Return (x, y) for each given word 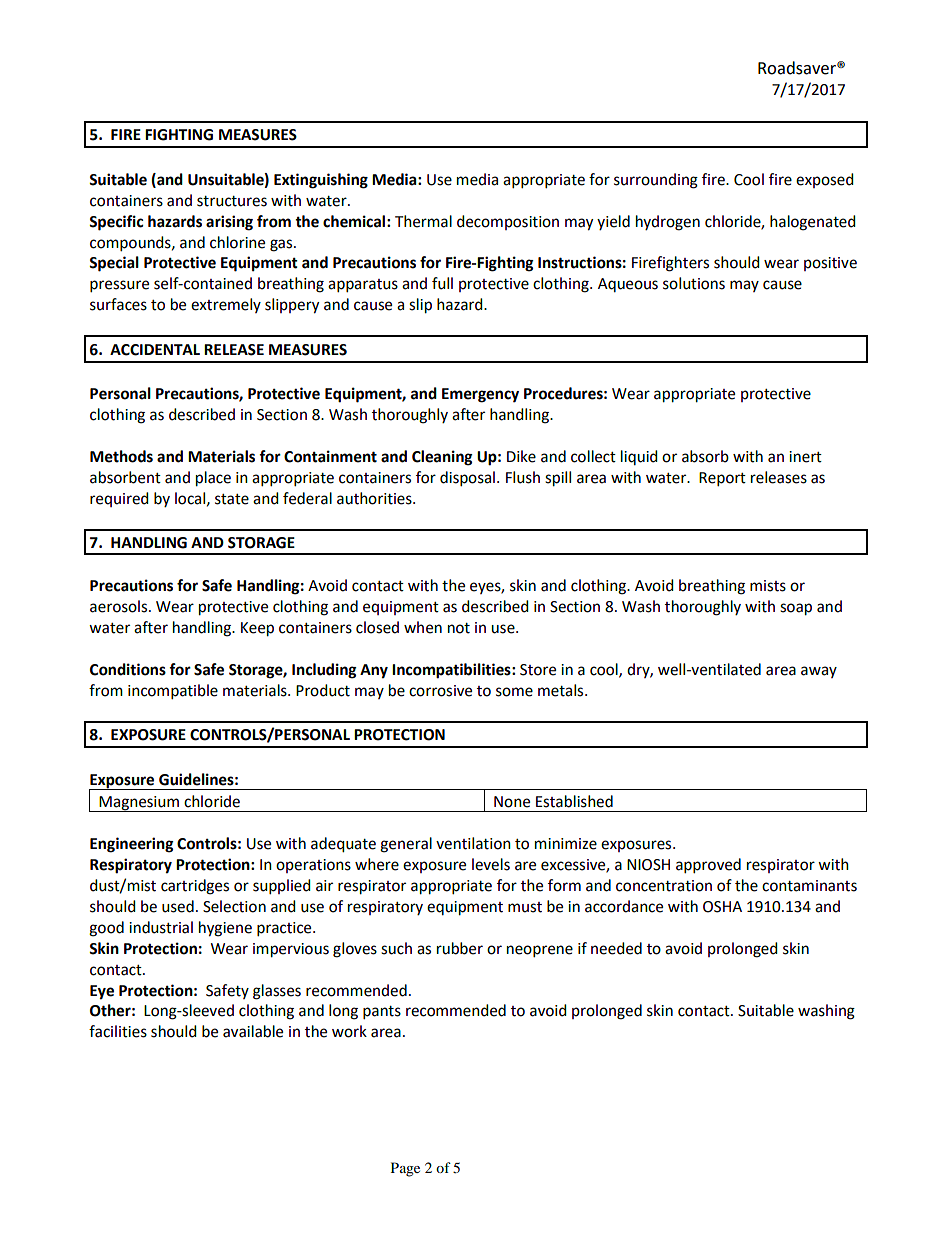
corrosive (440, 691)
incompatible (173, 692)
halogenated (813, 223)
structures (232, 201)
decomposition (508, 222)
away (819, 672)
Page (405, 1169)
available (253, 1031)
